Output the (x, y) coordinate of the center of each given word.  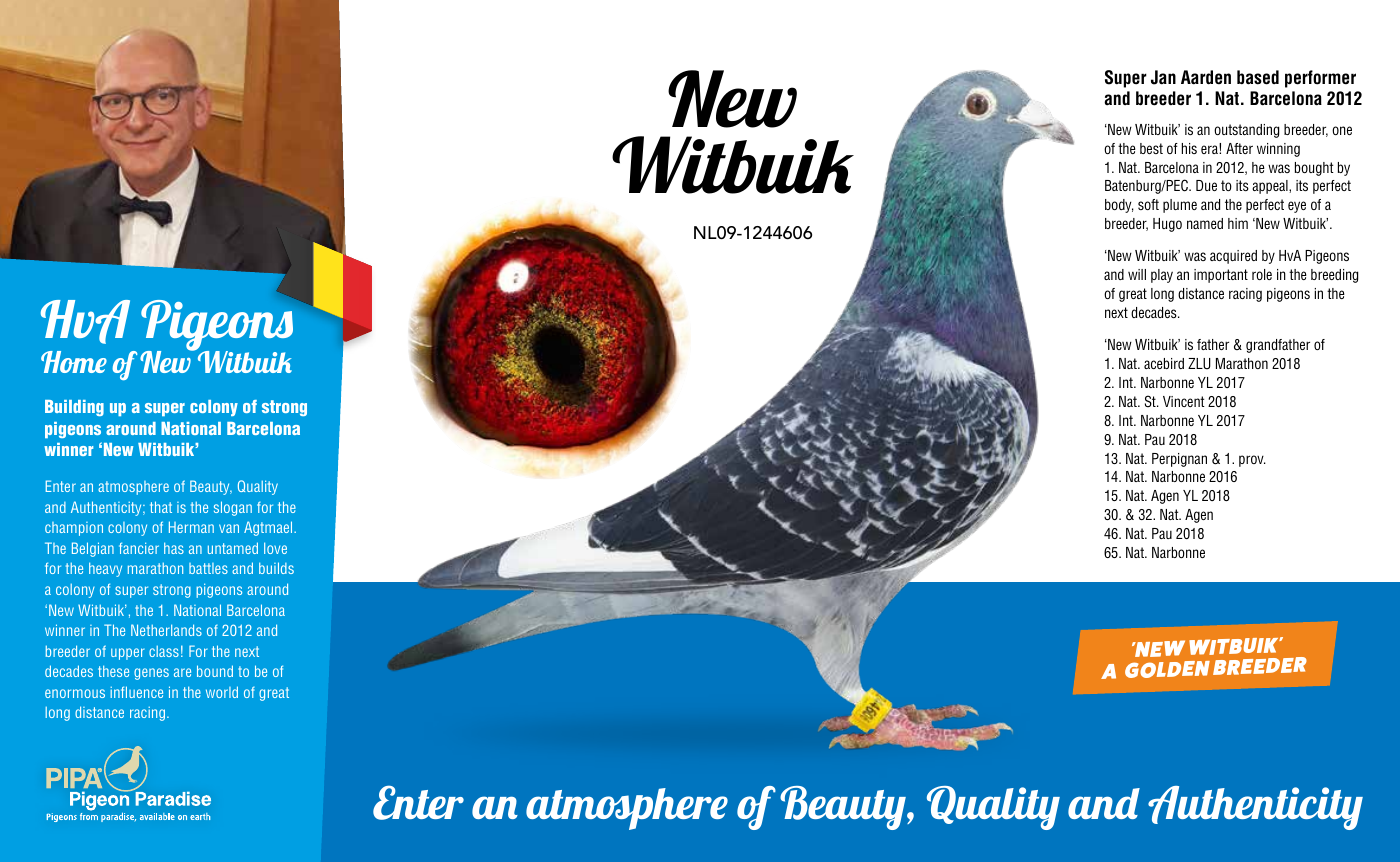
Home (74, 362)
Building (74, 408)
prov (1252, 461)
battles (208, 568)
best (1151, 148)
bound (215, 671)
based (1258, 77)
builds (276, 568)
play (1162, 276)
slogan (233, 508)
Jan (1163, 77)
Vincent (1184, 401)
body (1119, 206)
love (275, 548)
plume (1180, 206)
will (1137, 274)
